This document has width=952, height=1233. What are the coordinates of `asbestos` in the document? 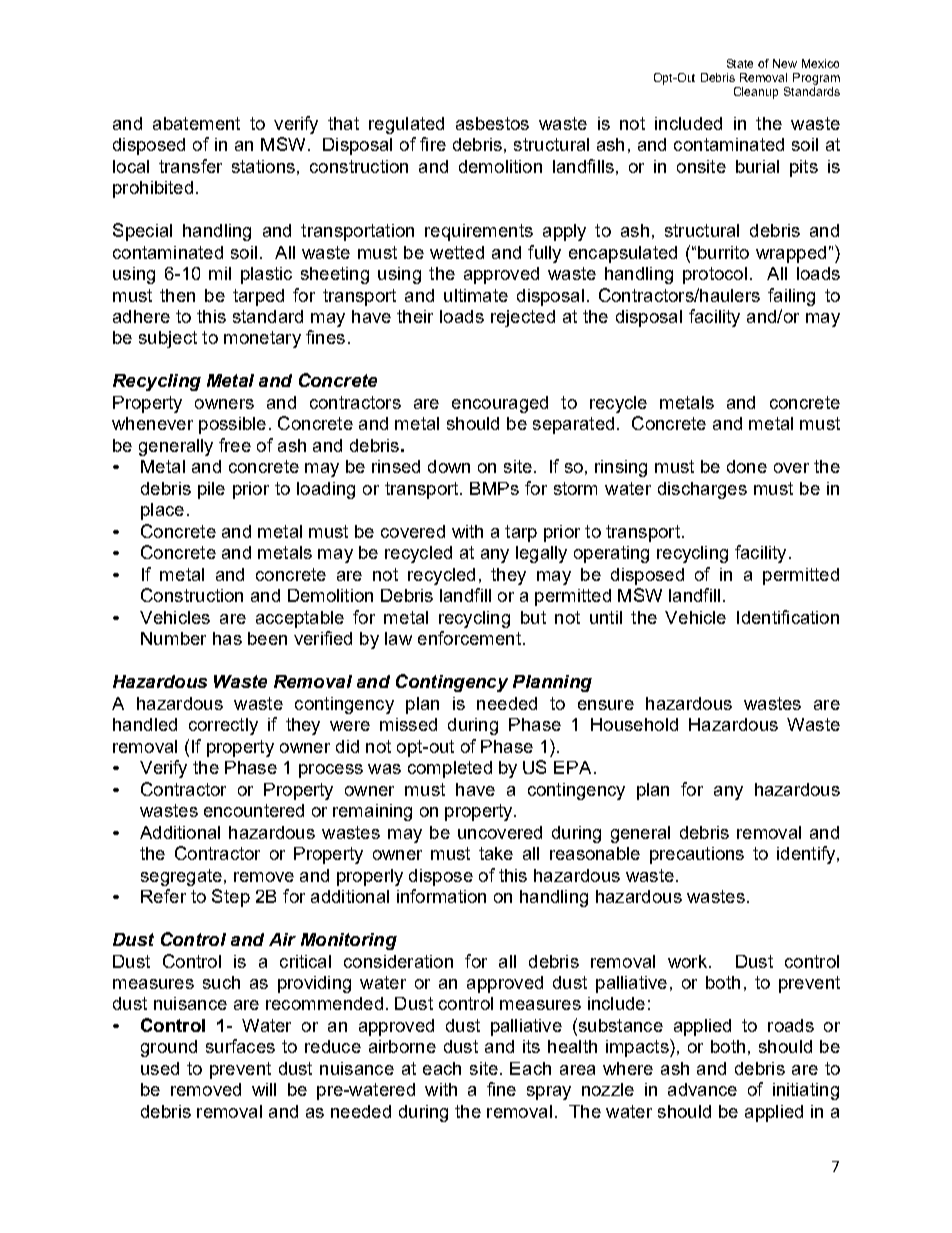 It's located at (492, 123).
